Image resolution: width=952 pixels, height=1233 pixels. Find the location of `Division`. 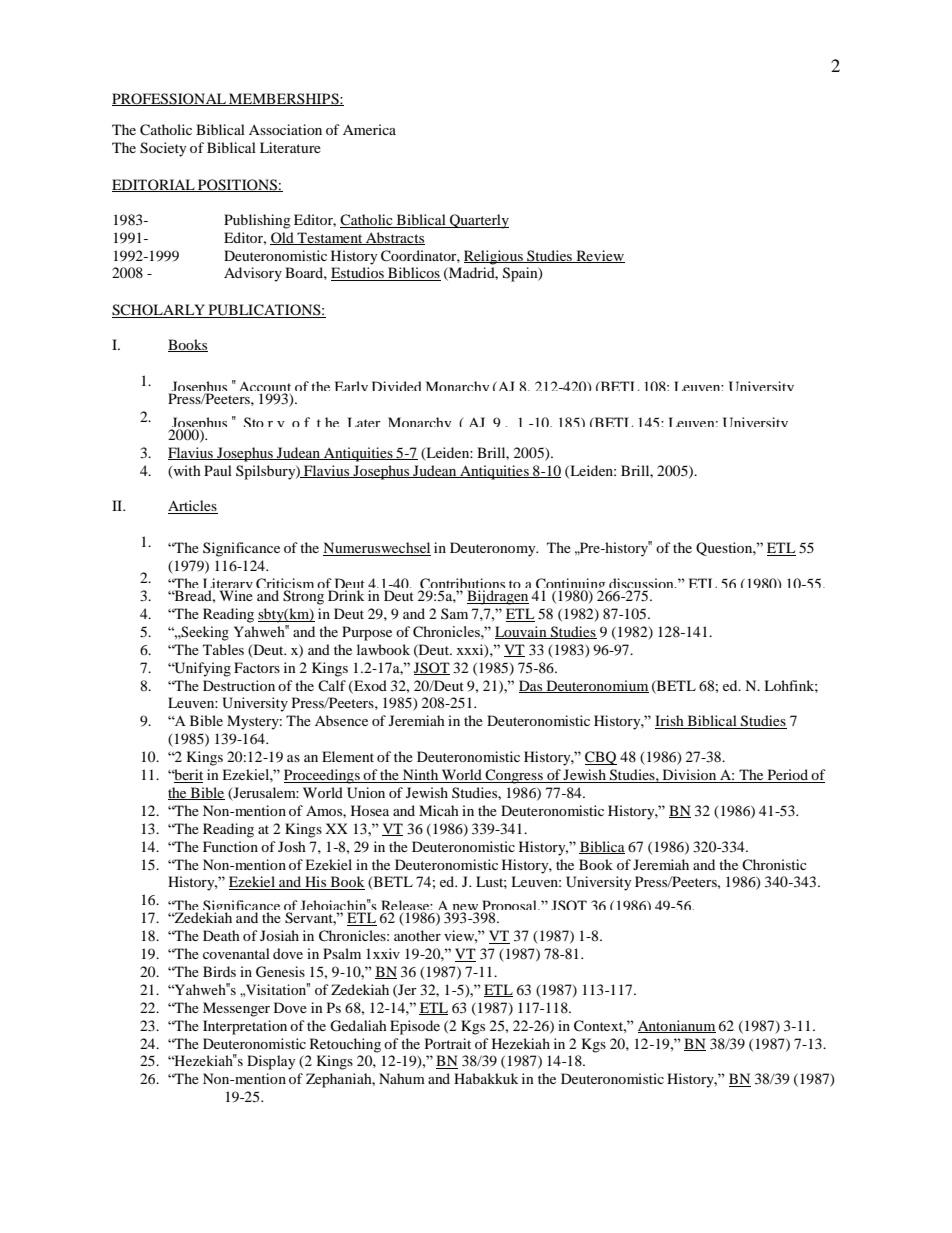

Division is located at coordinates (689, 776).
